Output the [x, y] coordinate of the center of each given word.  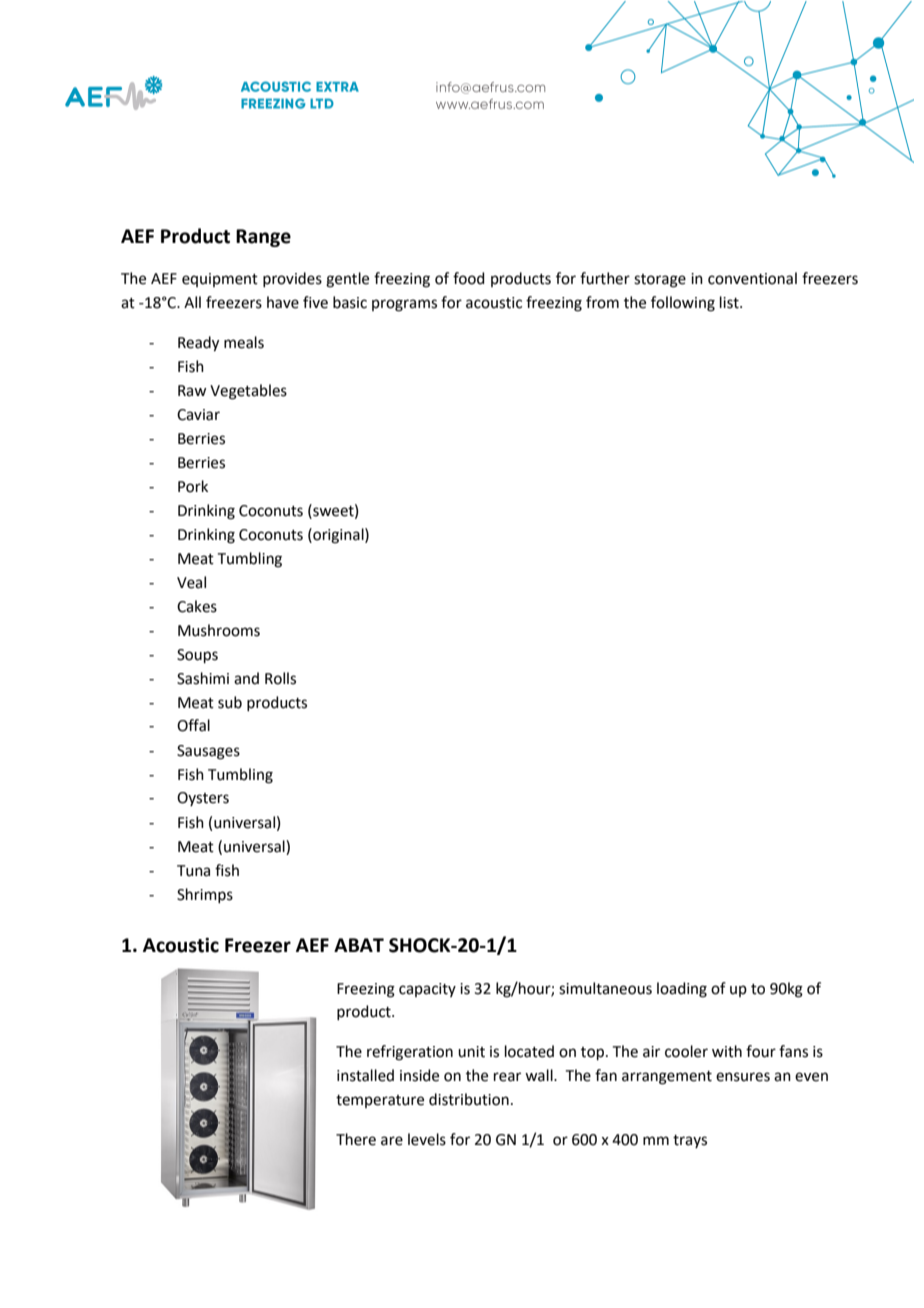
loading [682, 990]
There [356, 1139]
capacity [427, 990]
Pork [193, 486]
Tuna [193, 871]
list [730, 302]
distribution [469, 1099]
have [283, 302]
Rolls [280, 678]
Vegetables [248, 392]
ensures [743, 1077]
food [469, 278]
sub [230, 702]
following [683, 304]
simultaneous [605, 988]
